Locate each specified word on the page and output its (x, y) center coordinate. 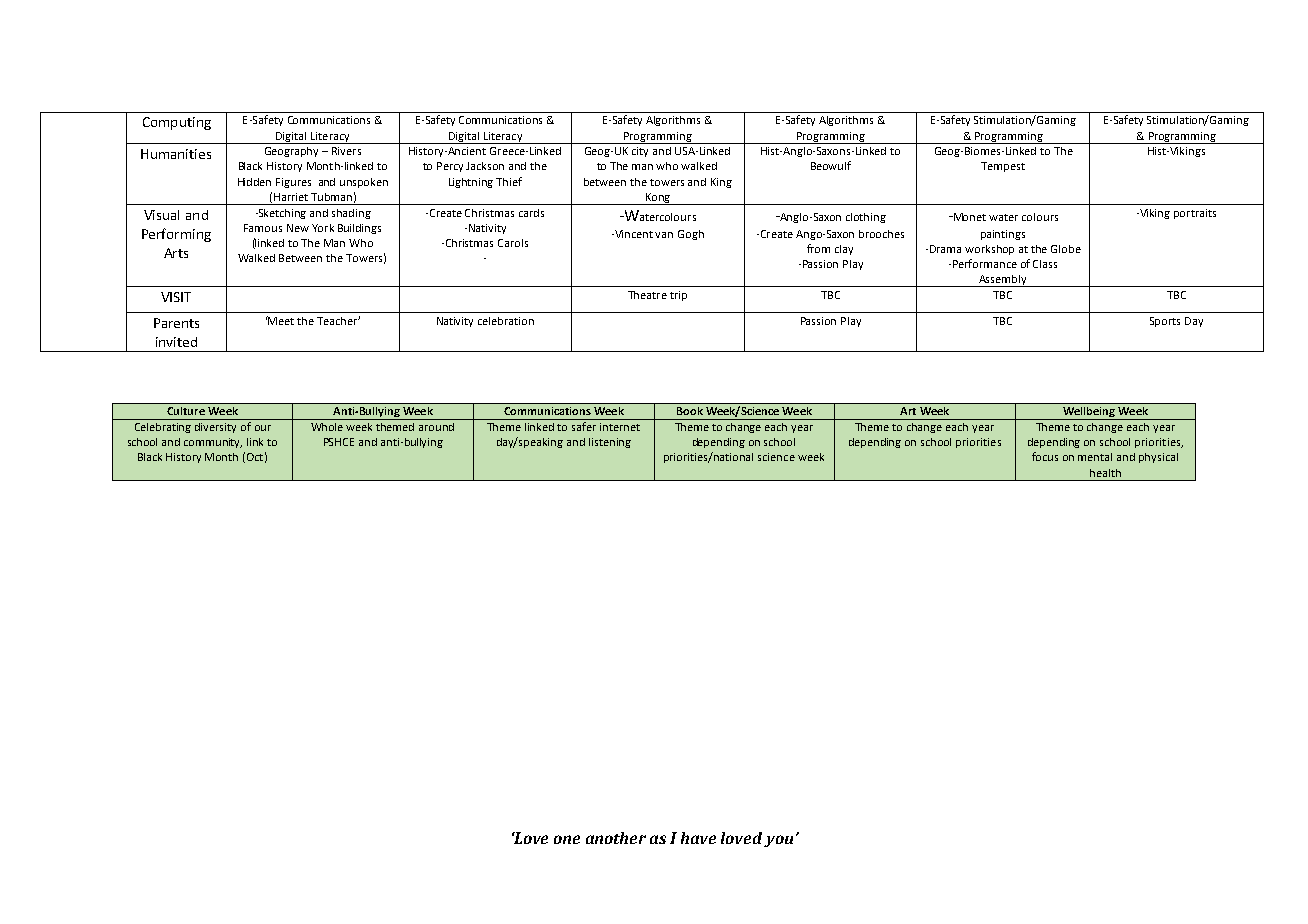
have (698, 838)
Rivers (346, 151)
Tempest (1003, 167)
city (640, 152)
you (778, 841)
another (616, 838)
